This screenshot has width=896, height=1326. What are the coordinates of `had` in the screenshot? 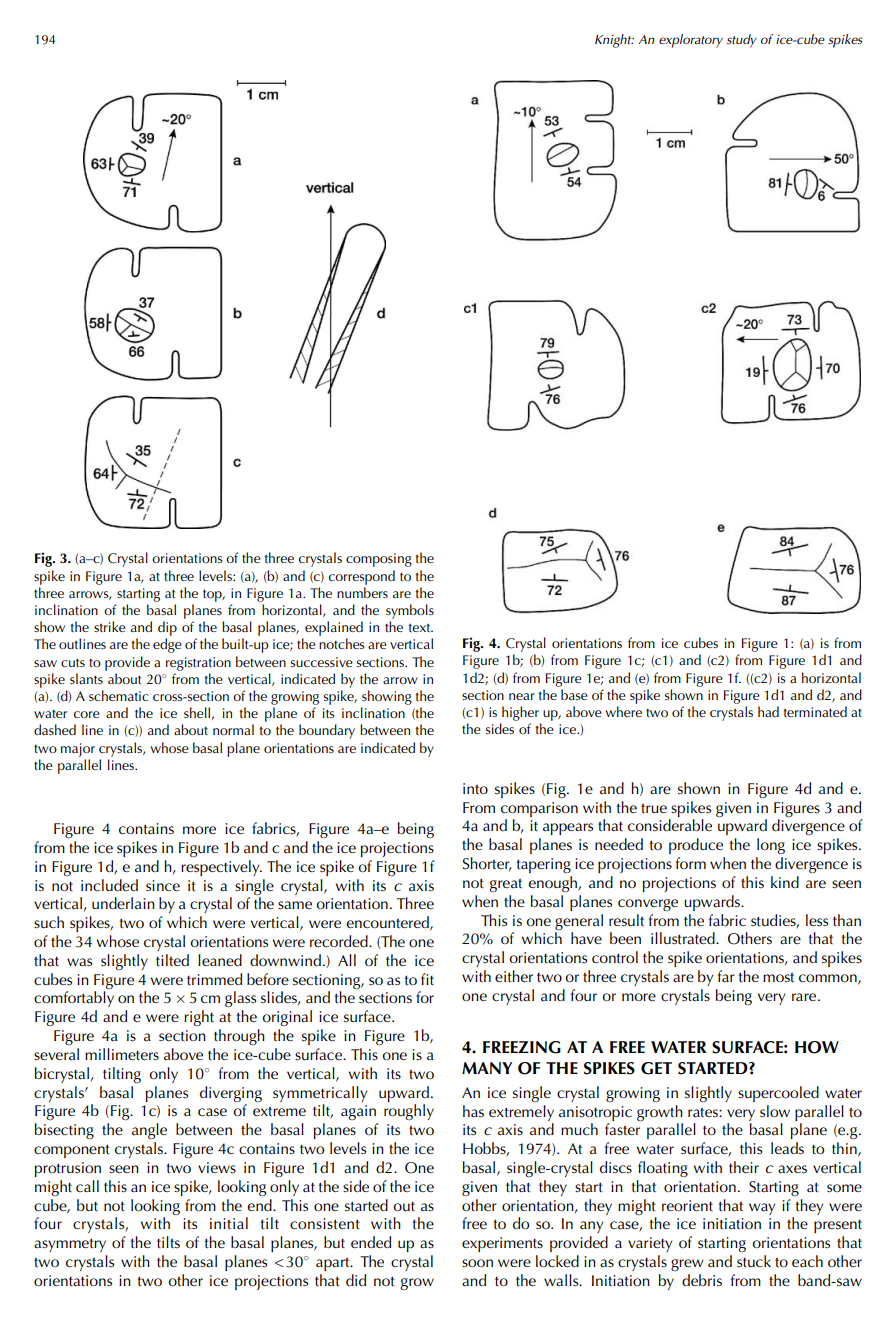 It's located at (768, 711).
